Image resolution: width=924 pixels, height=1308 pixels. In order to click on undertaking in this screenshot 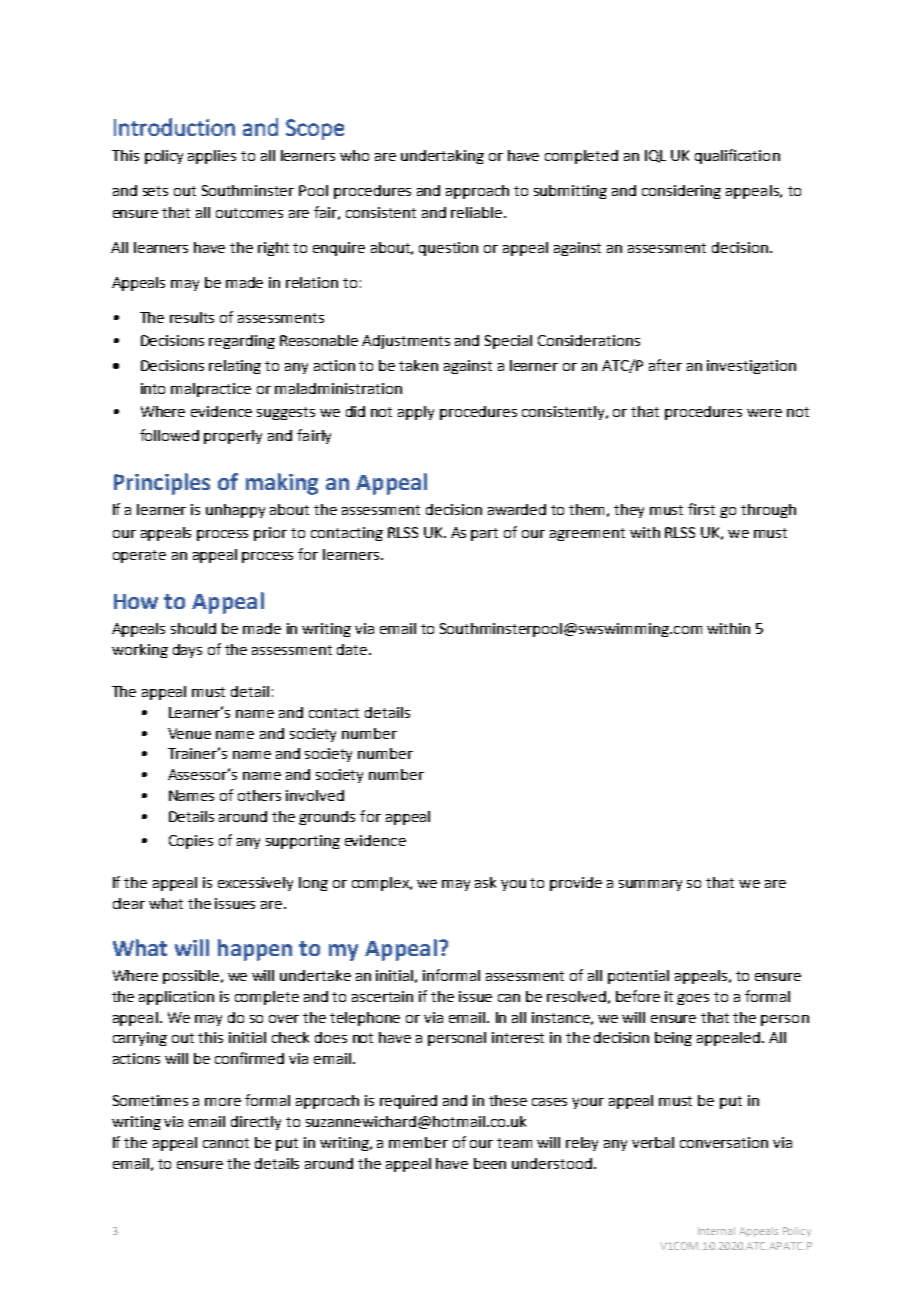, I will do `click(442, 157)`.
